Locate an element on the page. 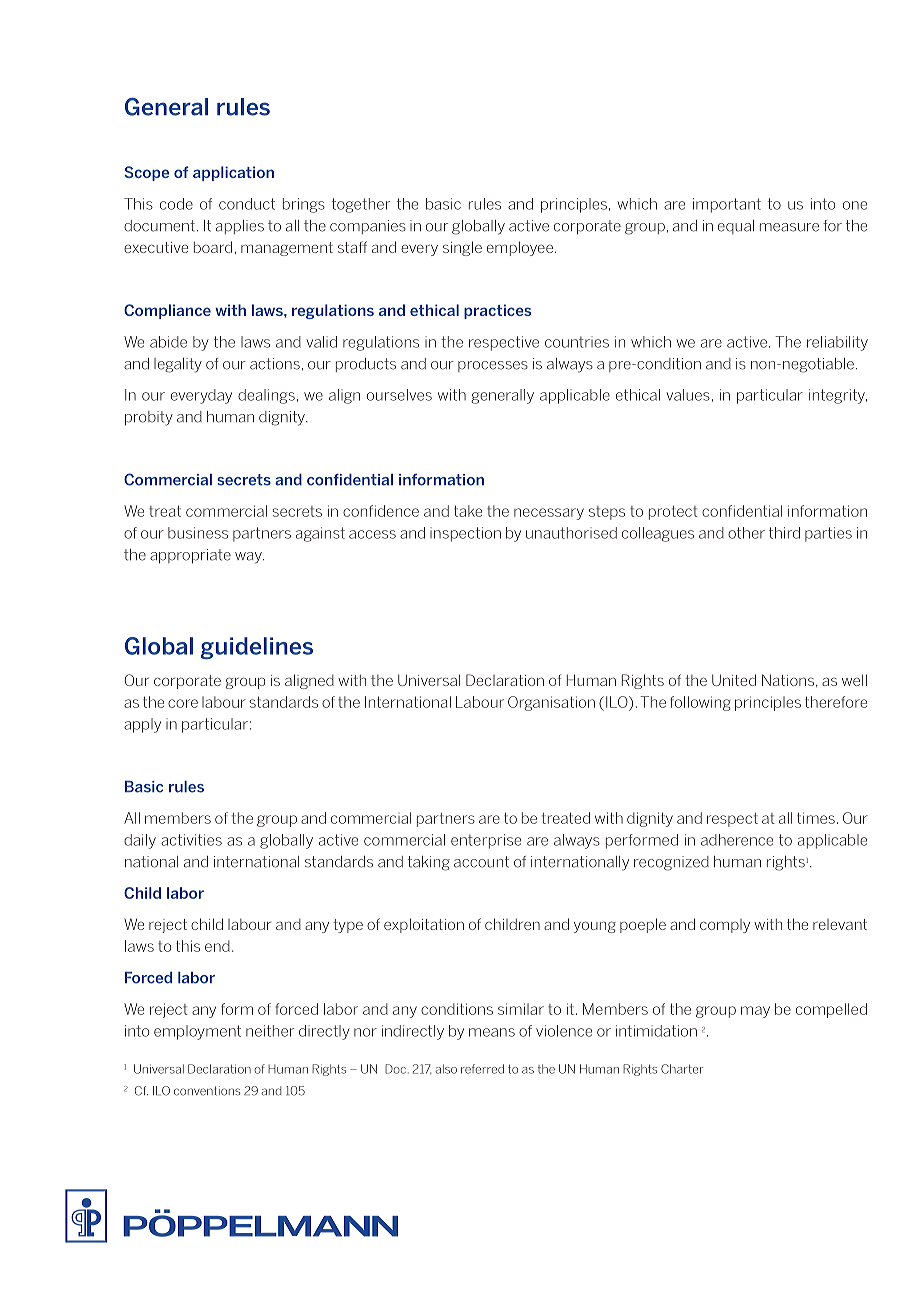 The height and width of the page is (1308, 924). may is located at coordinates (755, 1012).
